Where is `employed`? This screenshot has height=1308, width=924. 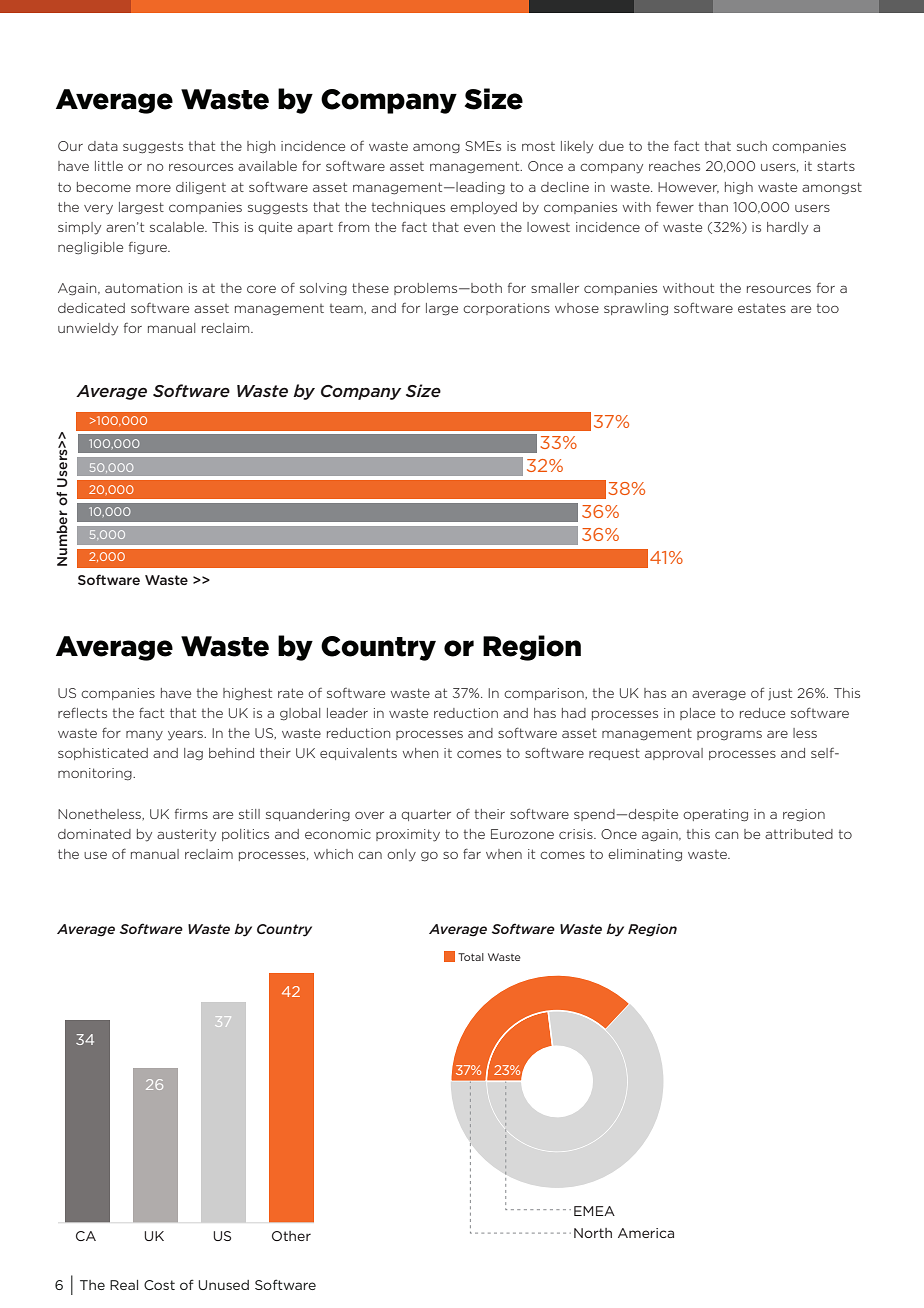
employed is located at coordinates (483, 208).
